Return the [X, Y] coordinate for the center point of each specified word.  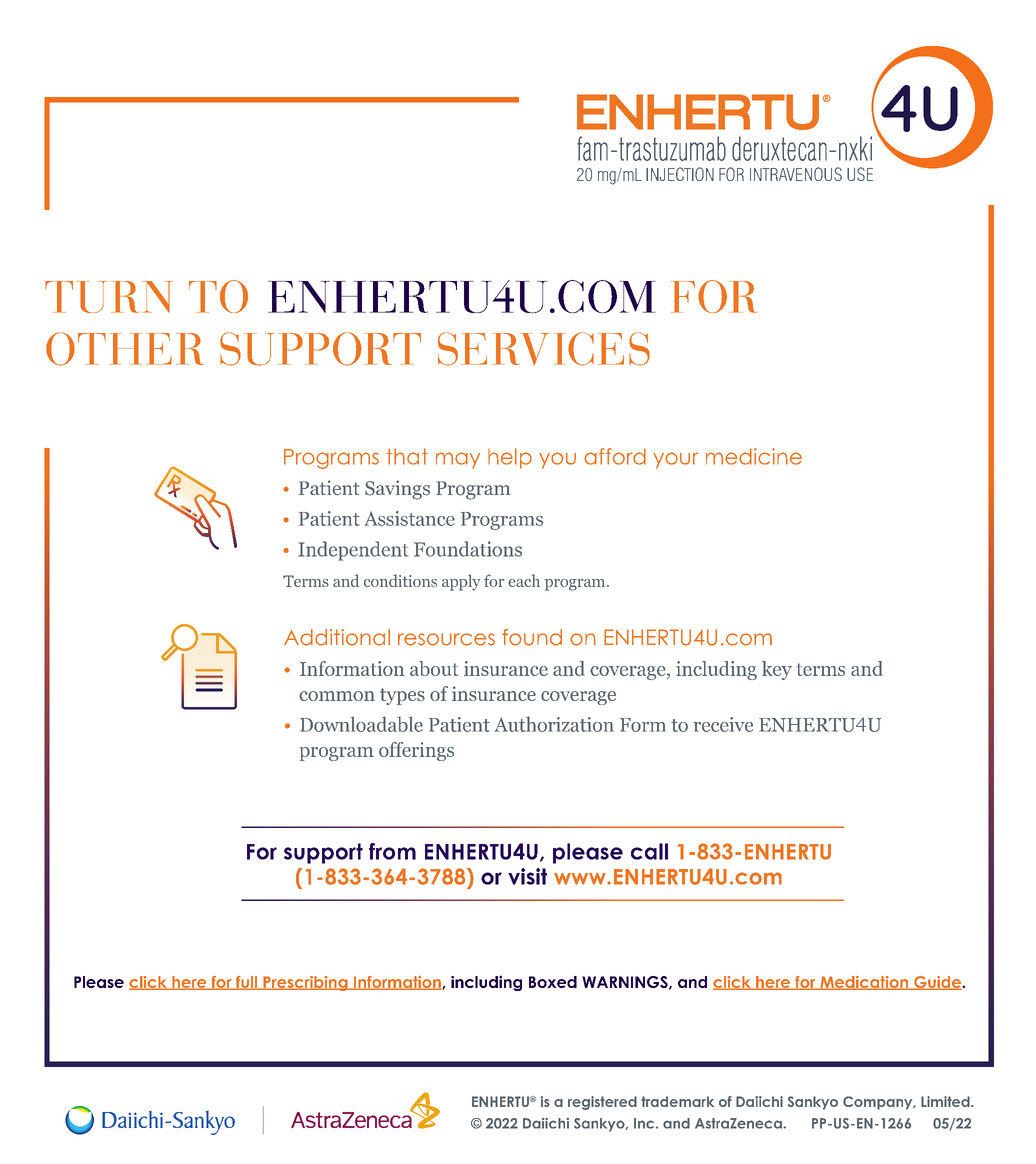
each [524, 580]
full [246, 983]
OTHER [125, 349]
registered [602, 1103]
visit [527, 876]
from [392, 851]
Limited [946, 1101]
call [649, 851]
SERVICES [544, 349]
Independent [354, 551]
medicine [754, 456]
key [777, 670]
